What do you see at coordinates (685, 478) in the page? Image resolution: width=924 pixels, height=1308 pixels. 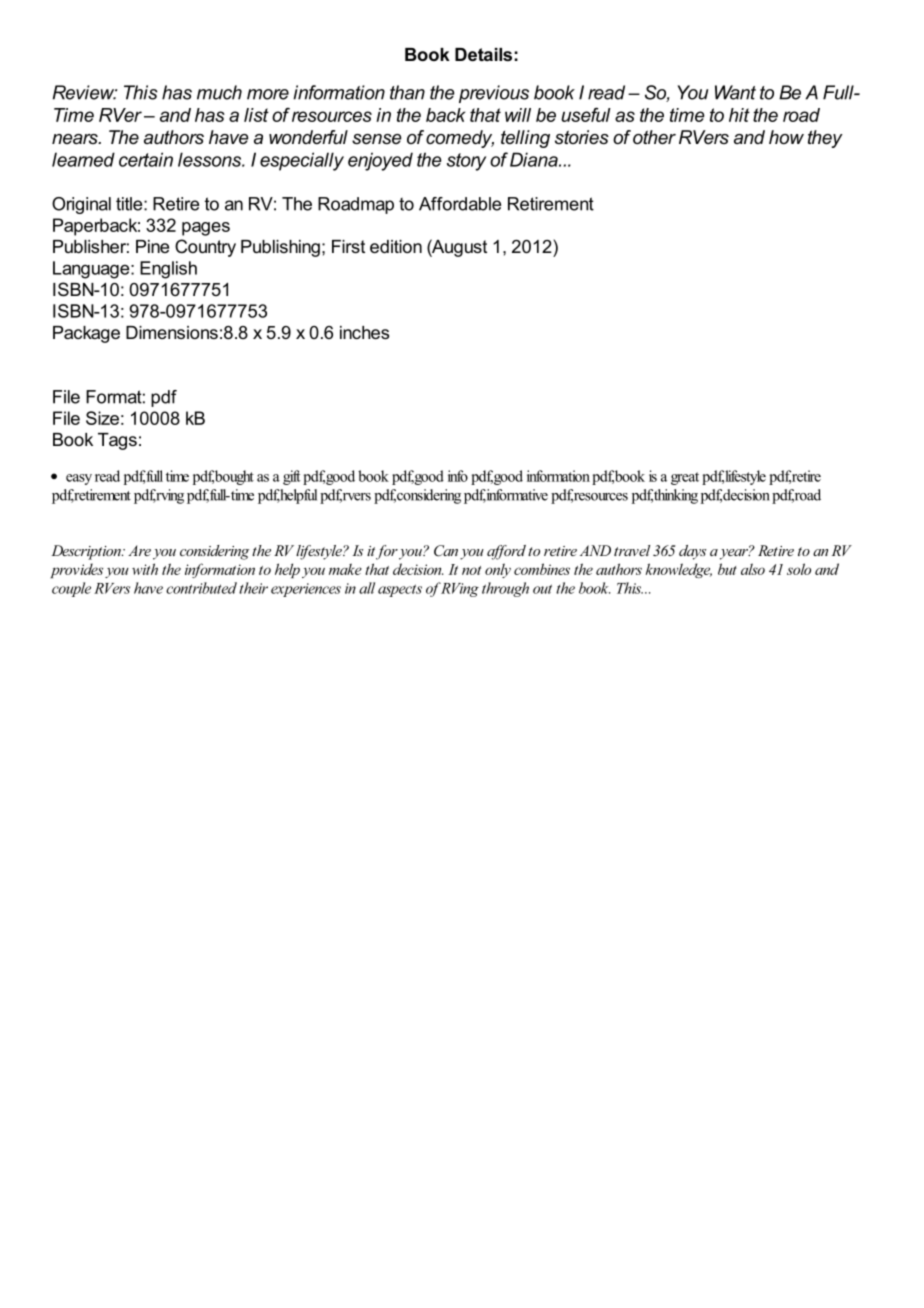 I see `great` at bounding box center [685, 478].
